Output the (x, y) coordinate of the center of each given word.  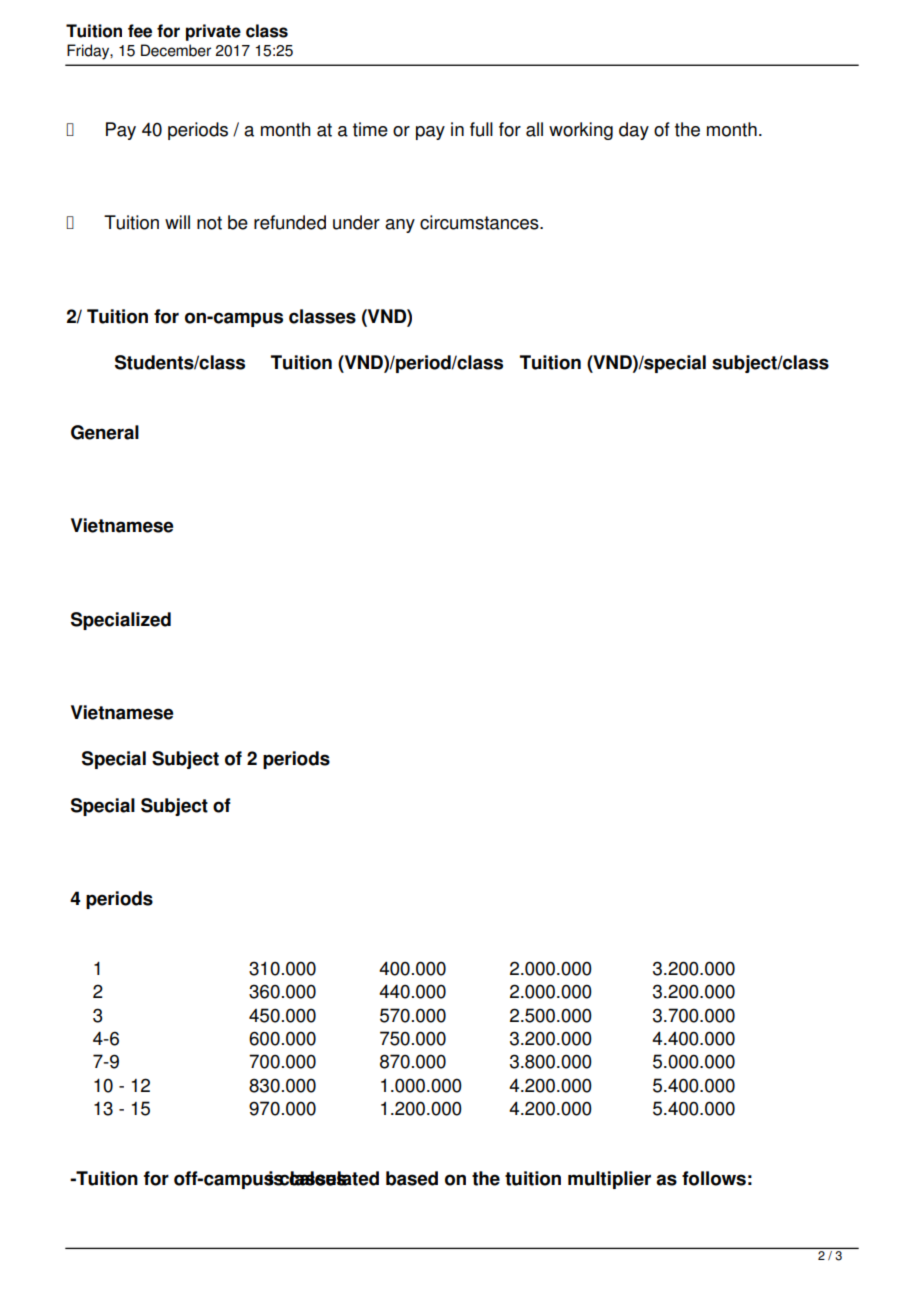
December (176, 50)
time (370, 129)
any (400, 226)
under (356, 222)
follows (714, 1178)
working (581, 131)
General (105, 432)
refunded (290, 222)
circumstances (480, 222)
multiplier (609, 1180)
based (412, 1178)
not (209, 223)
